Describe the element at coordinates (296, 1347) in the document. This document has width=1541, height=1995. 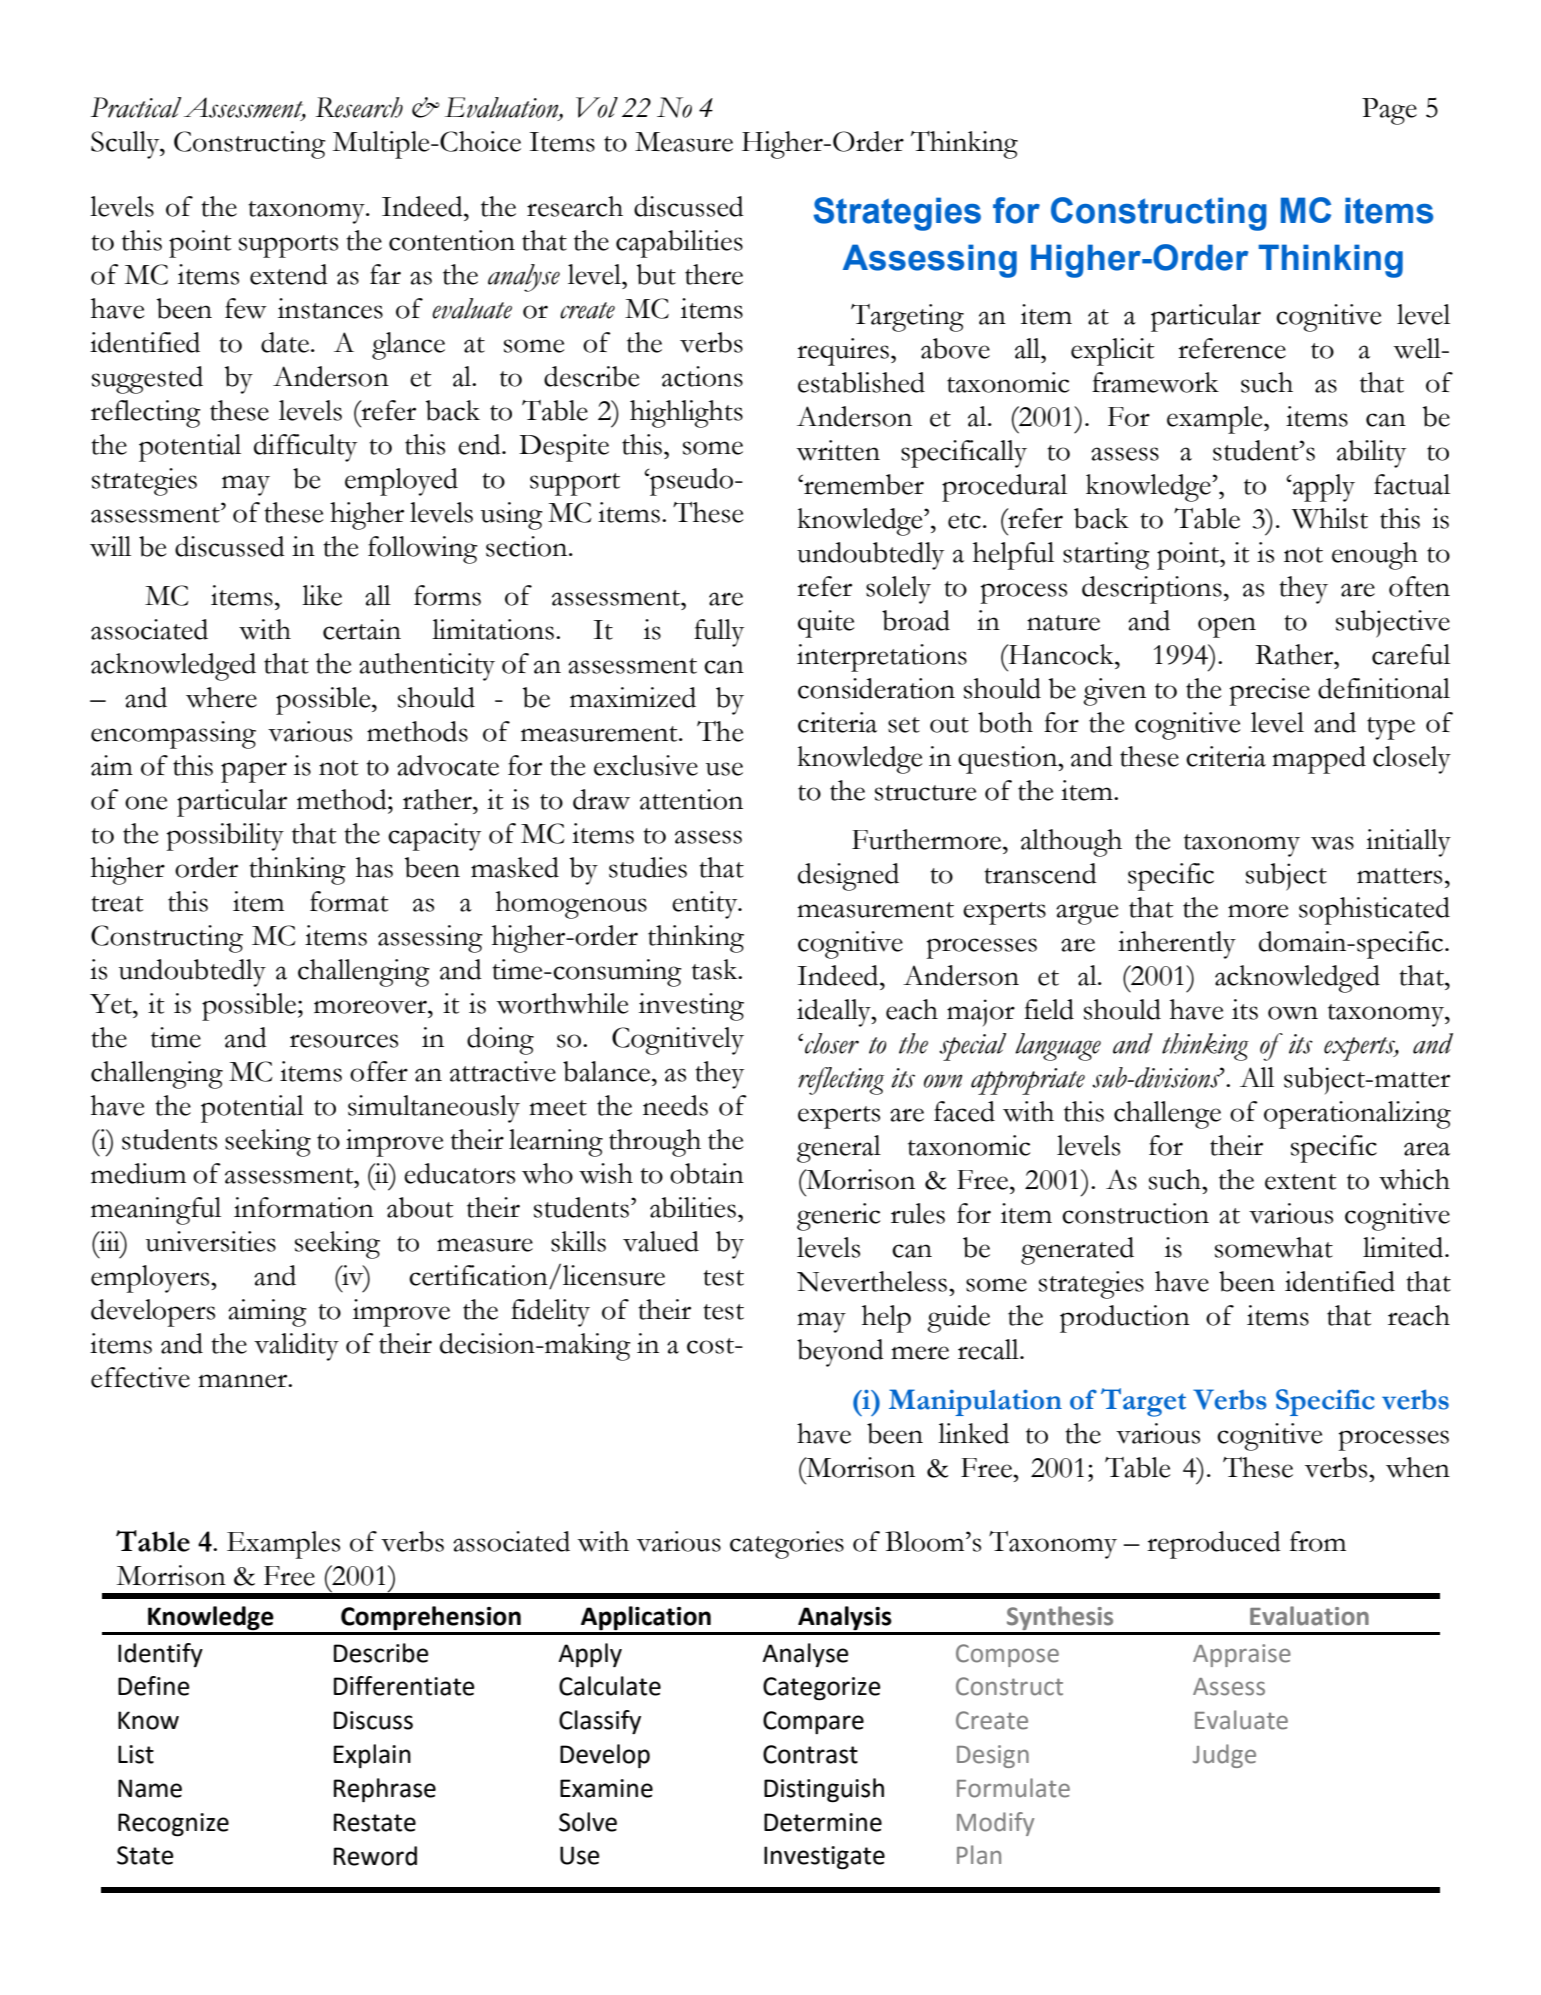
I see `validity` at that location.
